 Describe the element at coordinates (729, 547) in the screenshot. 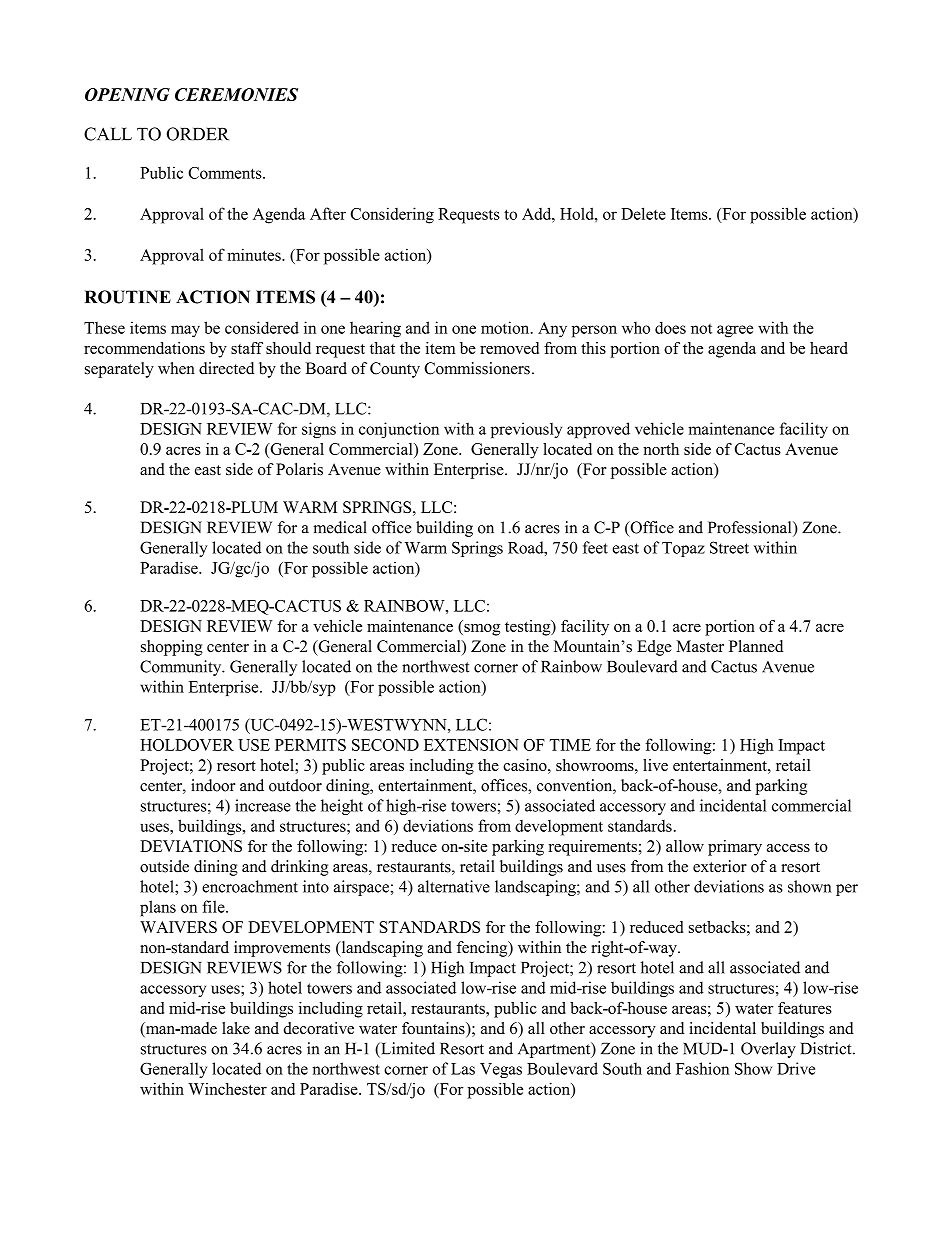

I see `Street` at that location.
